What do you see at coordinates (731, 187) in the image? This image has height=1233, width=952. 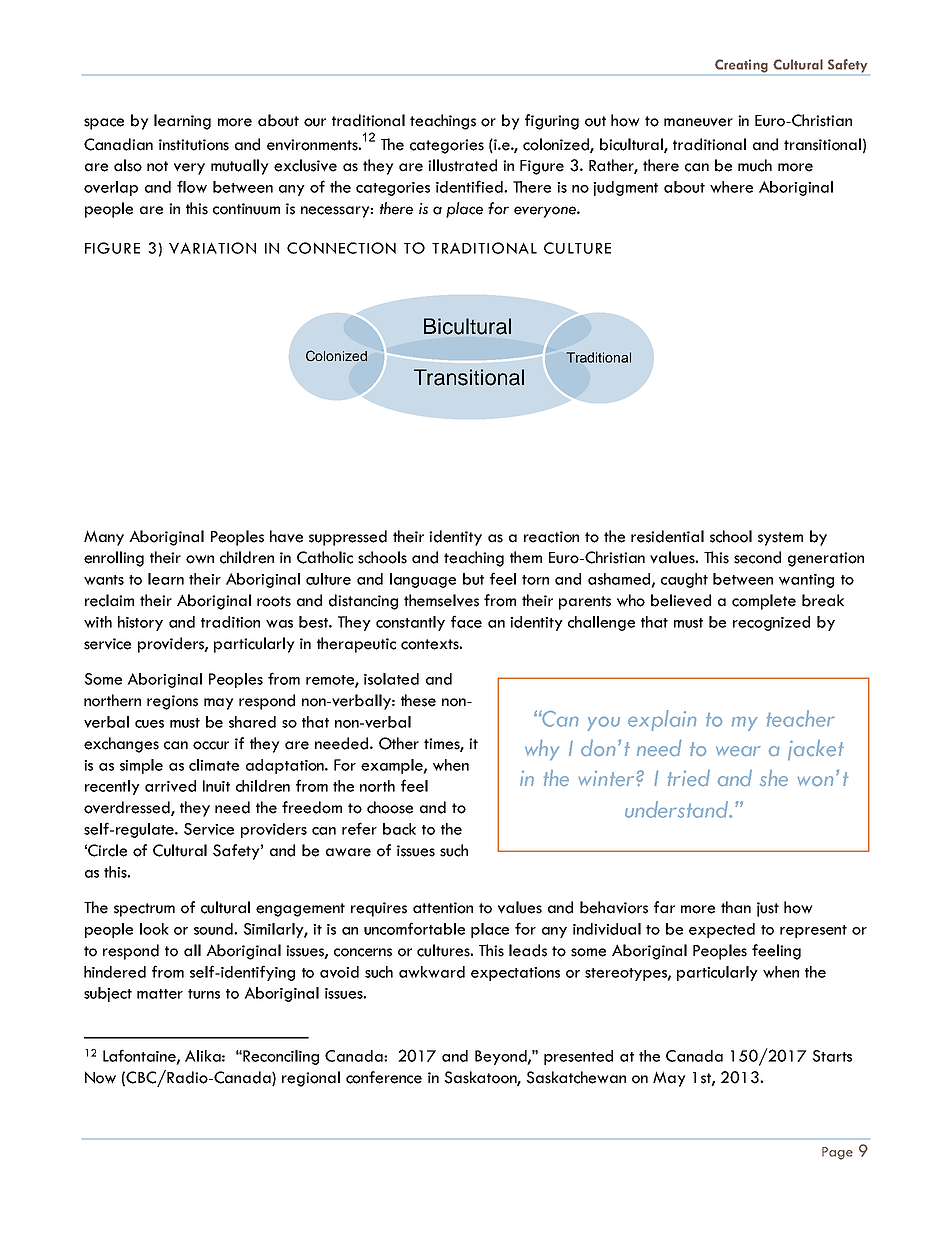 I see `where` at bounding box center [731, 187].
